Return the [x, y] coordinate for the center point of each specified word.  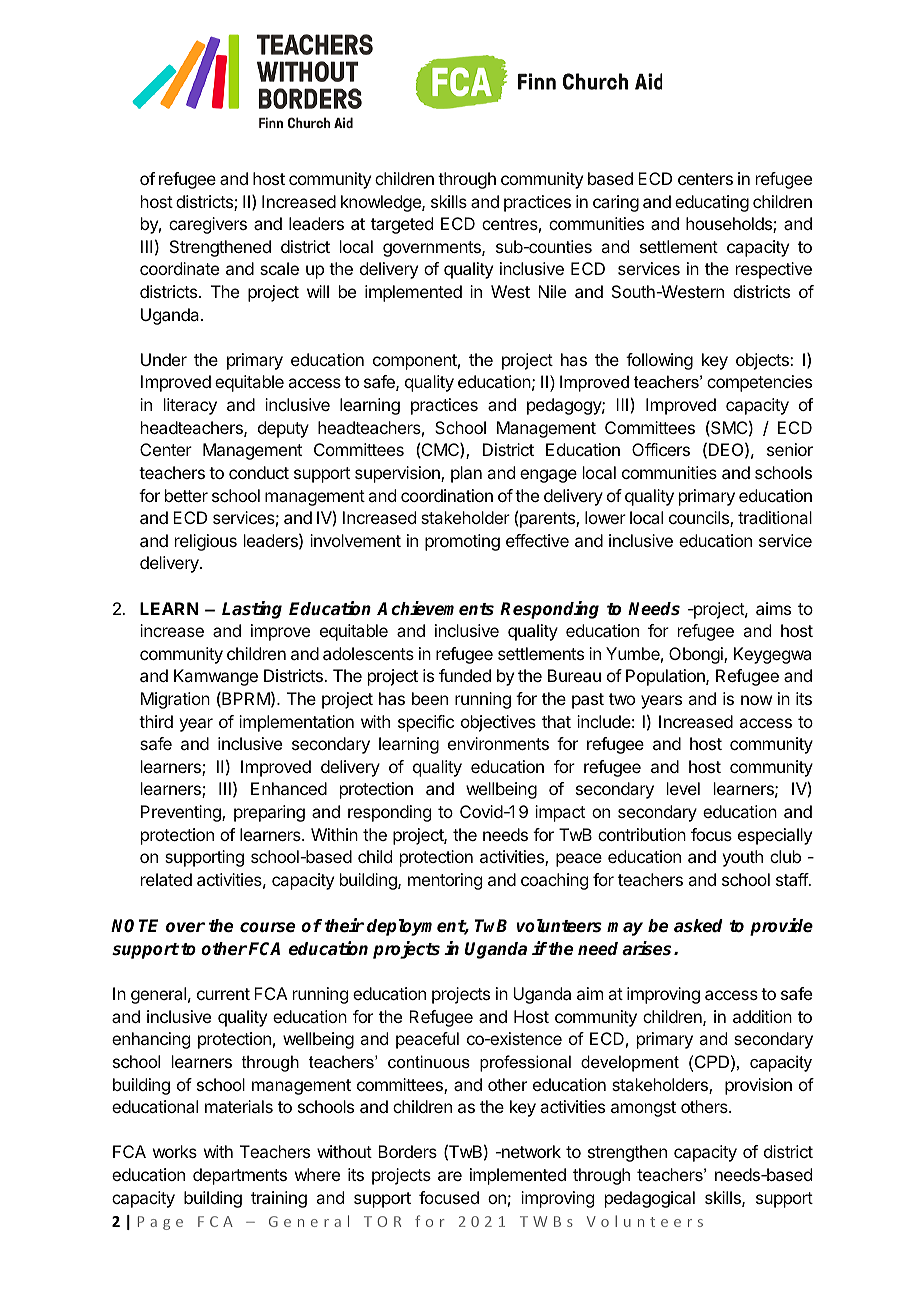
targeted [402, 225]
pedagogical [650, 1199]
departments [240, 1176]
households [730, 225]
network [530, 1151]
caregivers [208, 225]
